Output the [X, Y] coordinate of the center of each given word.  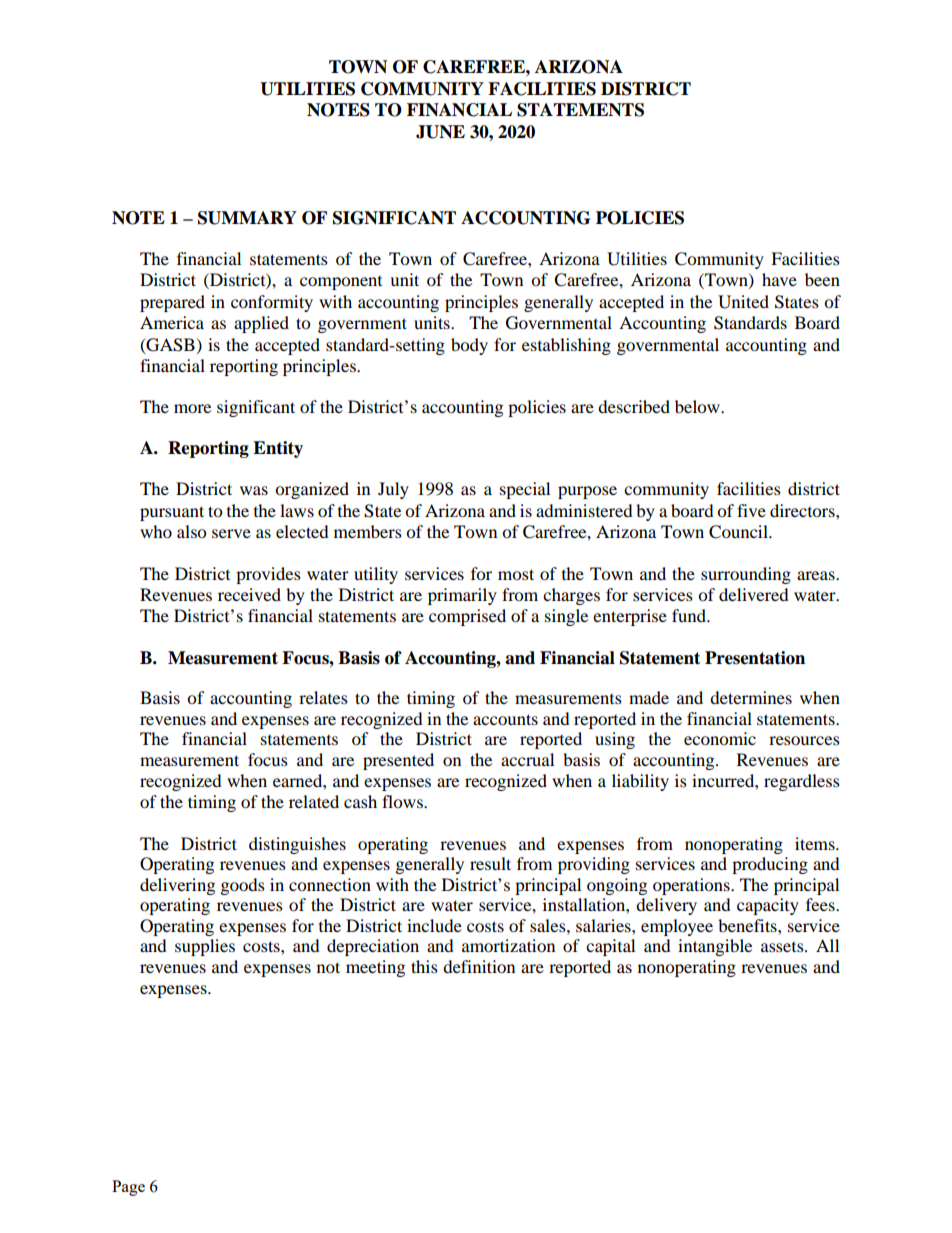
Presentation [755, 658]
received [249, 594]
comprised [467, 617]
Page [128, 1188]
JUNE [440, 132]
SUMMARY [247, 218]
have [779, 279]
